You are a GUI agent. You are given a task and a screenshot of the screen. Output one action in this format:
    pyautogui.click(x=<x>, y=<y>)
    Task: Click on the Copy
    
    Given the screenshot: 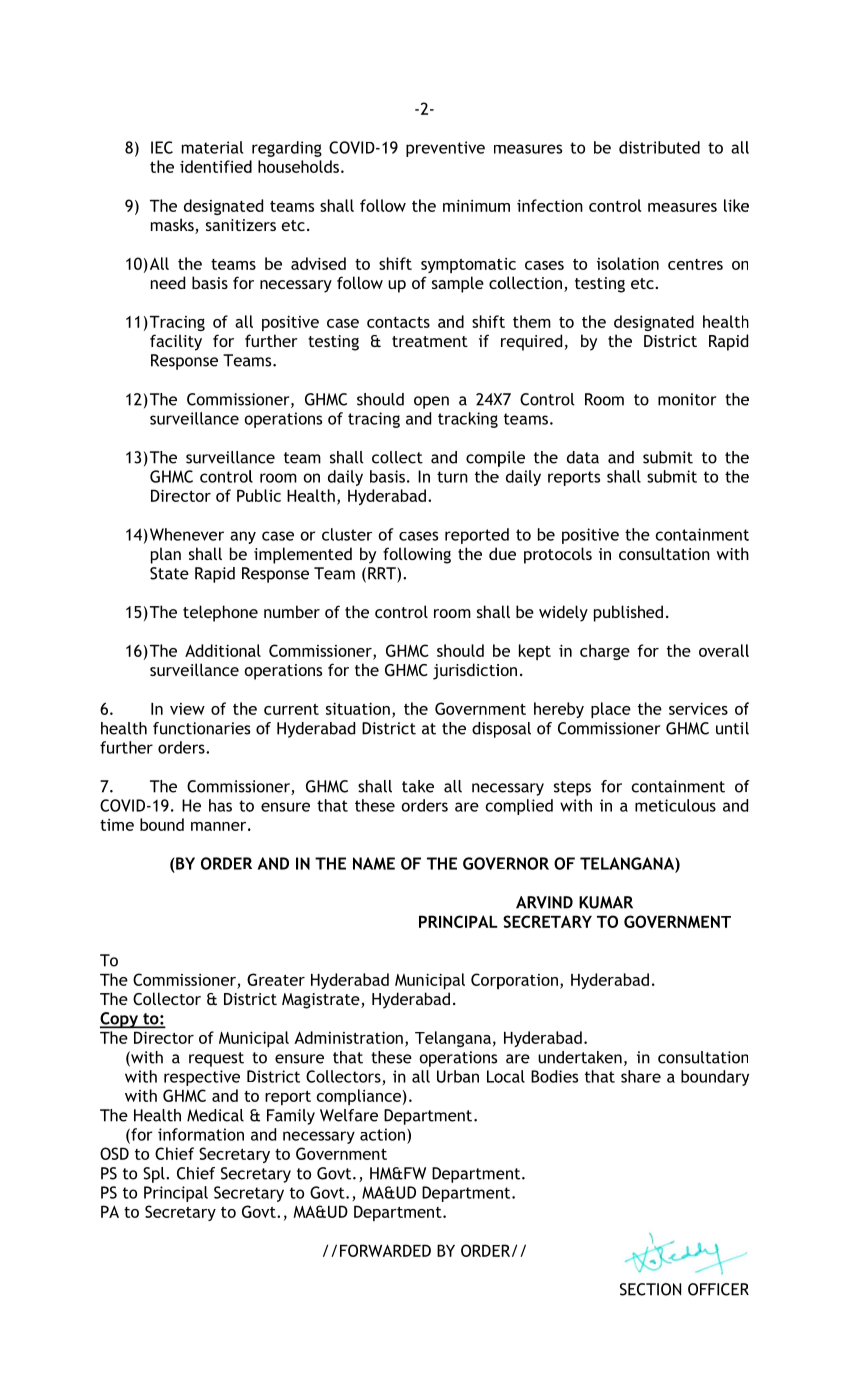 What is the action you would take?
    pyautogui.click(x=120, y=1020)
